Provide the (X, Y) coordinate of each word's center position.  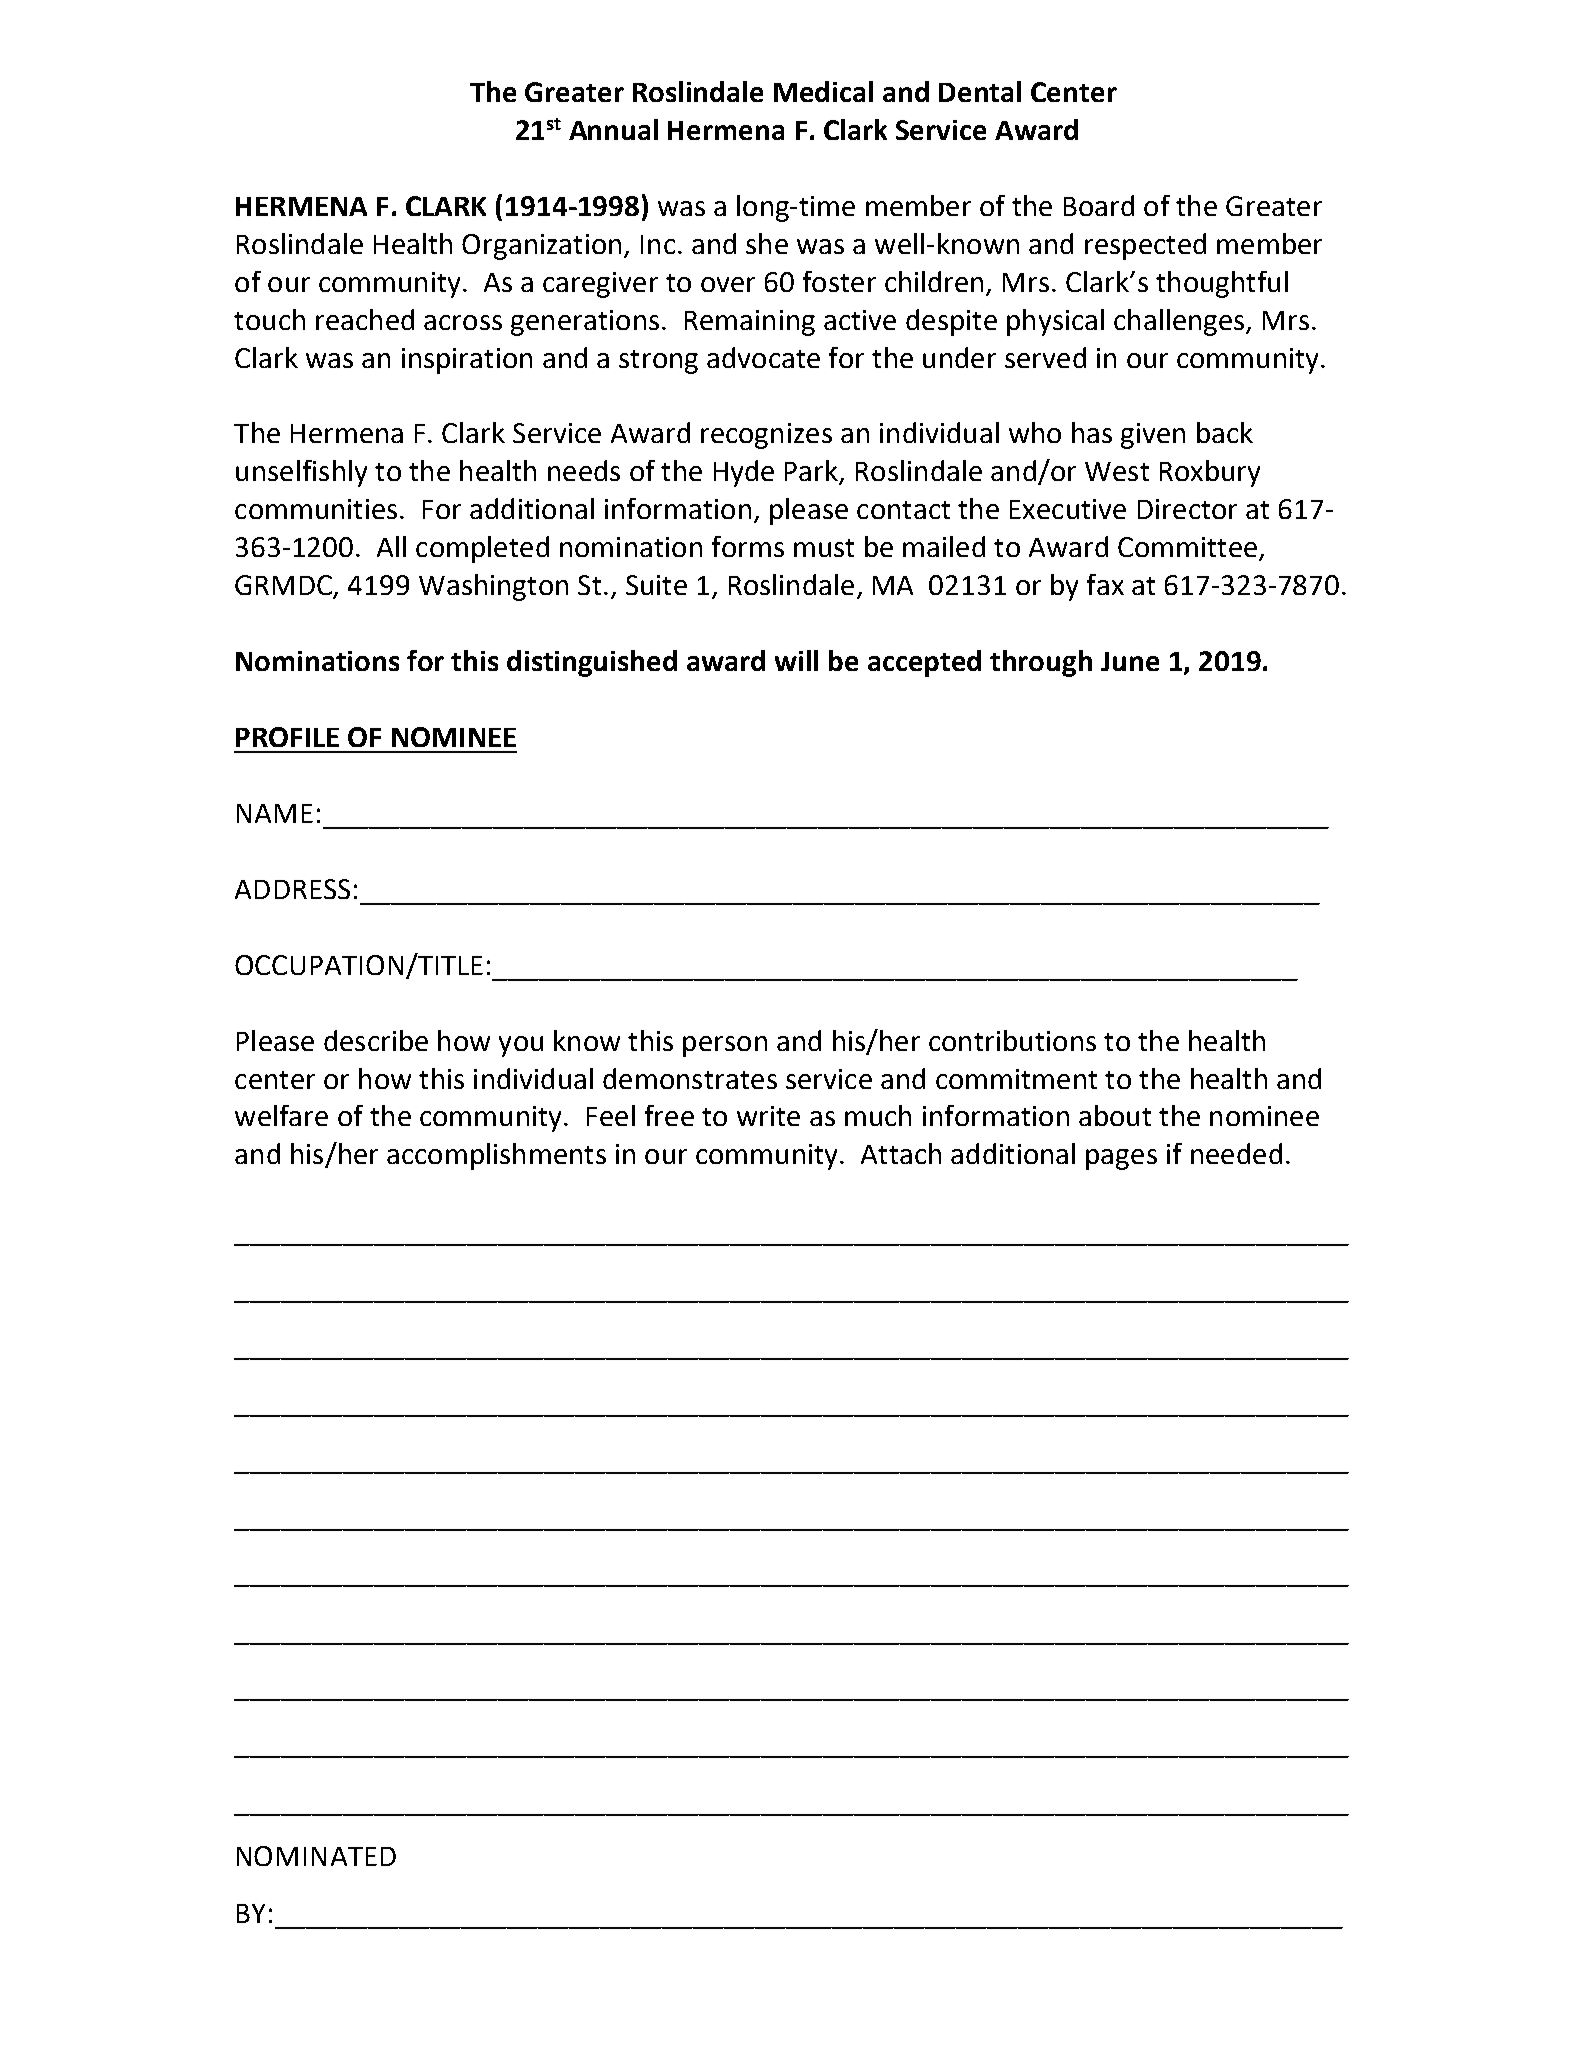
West (1117, 471)
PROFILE (287, 737)
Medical (823, 91)
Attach (901, 1153)
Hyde (744, 473)
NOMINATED (316, 1856)
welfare (281, 1115)
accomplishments (496, 1156)
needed (1236, 1153)
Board (1099, 205)
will (796, 660)
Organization (541, 247)
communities (316, 509)
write (768, 1116)
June (1130, 661)
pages (1121, 1159)
